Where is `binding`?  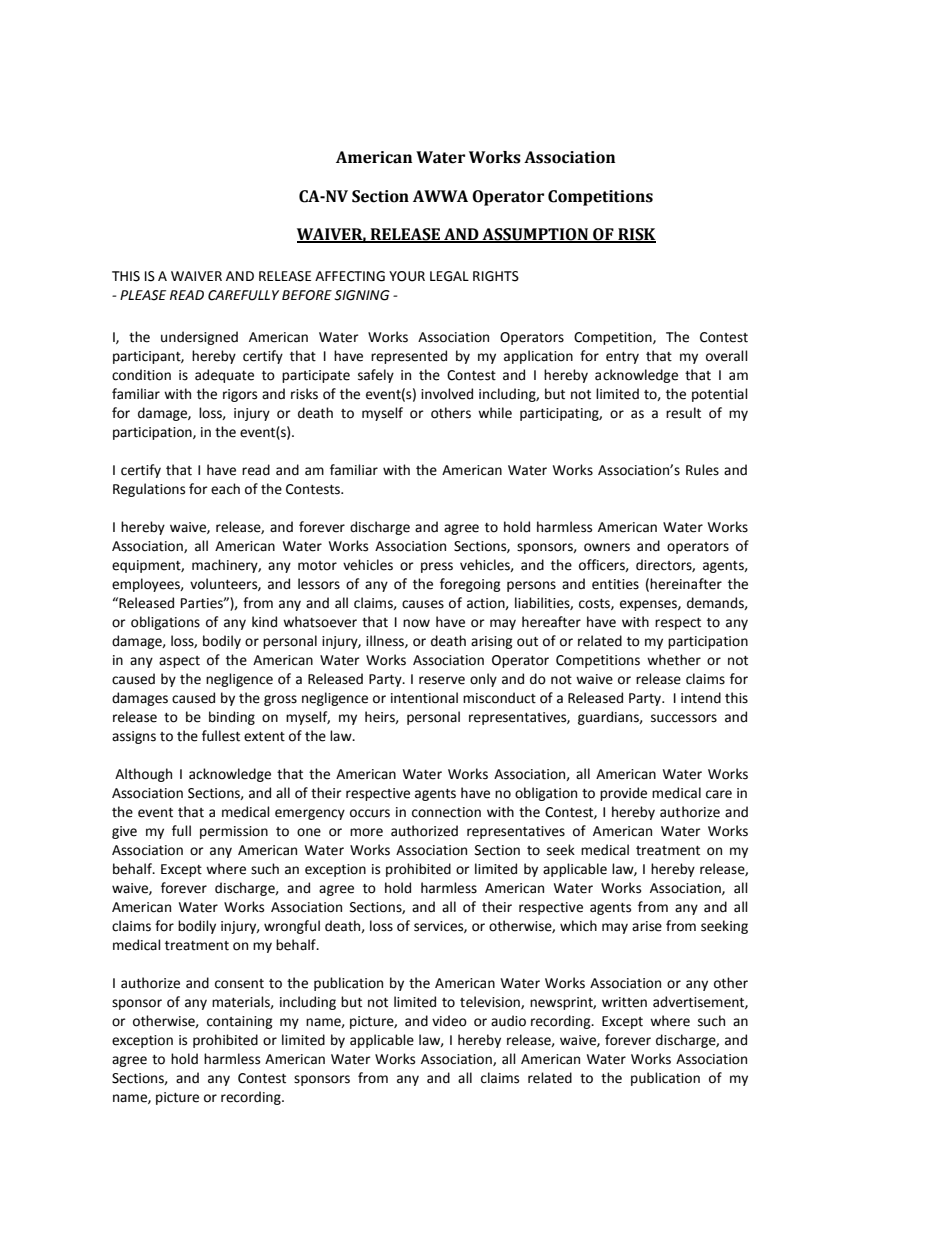
binding is located at coordinates (232, 718).
